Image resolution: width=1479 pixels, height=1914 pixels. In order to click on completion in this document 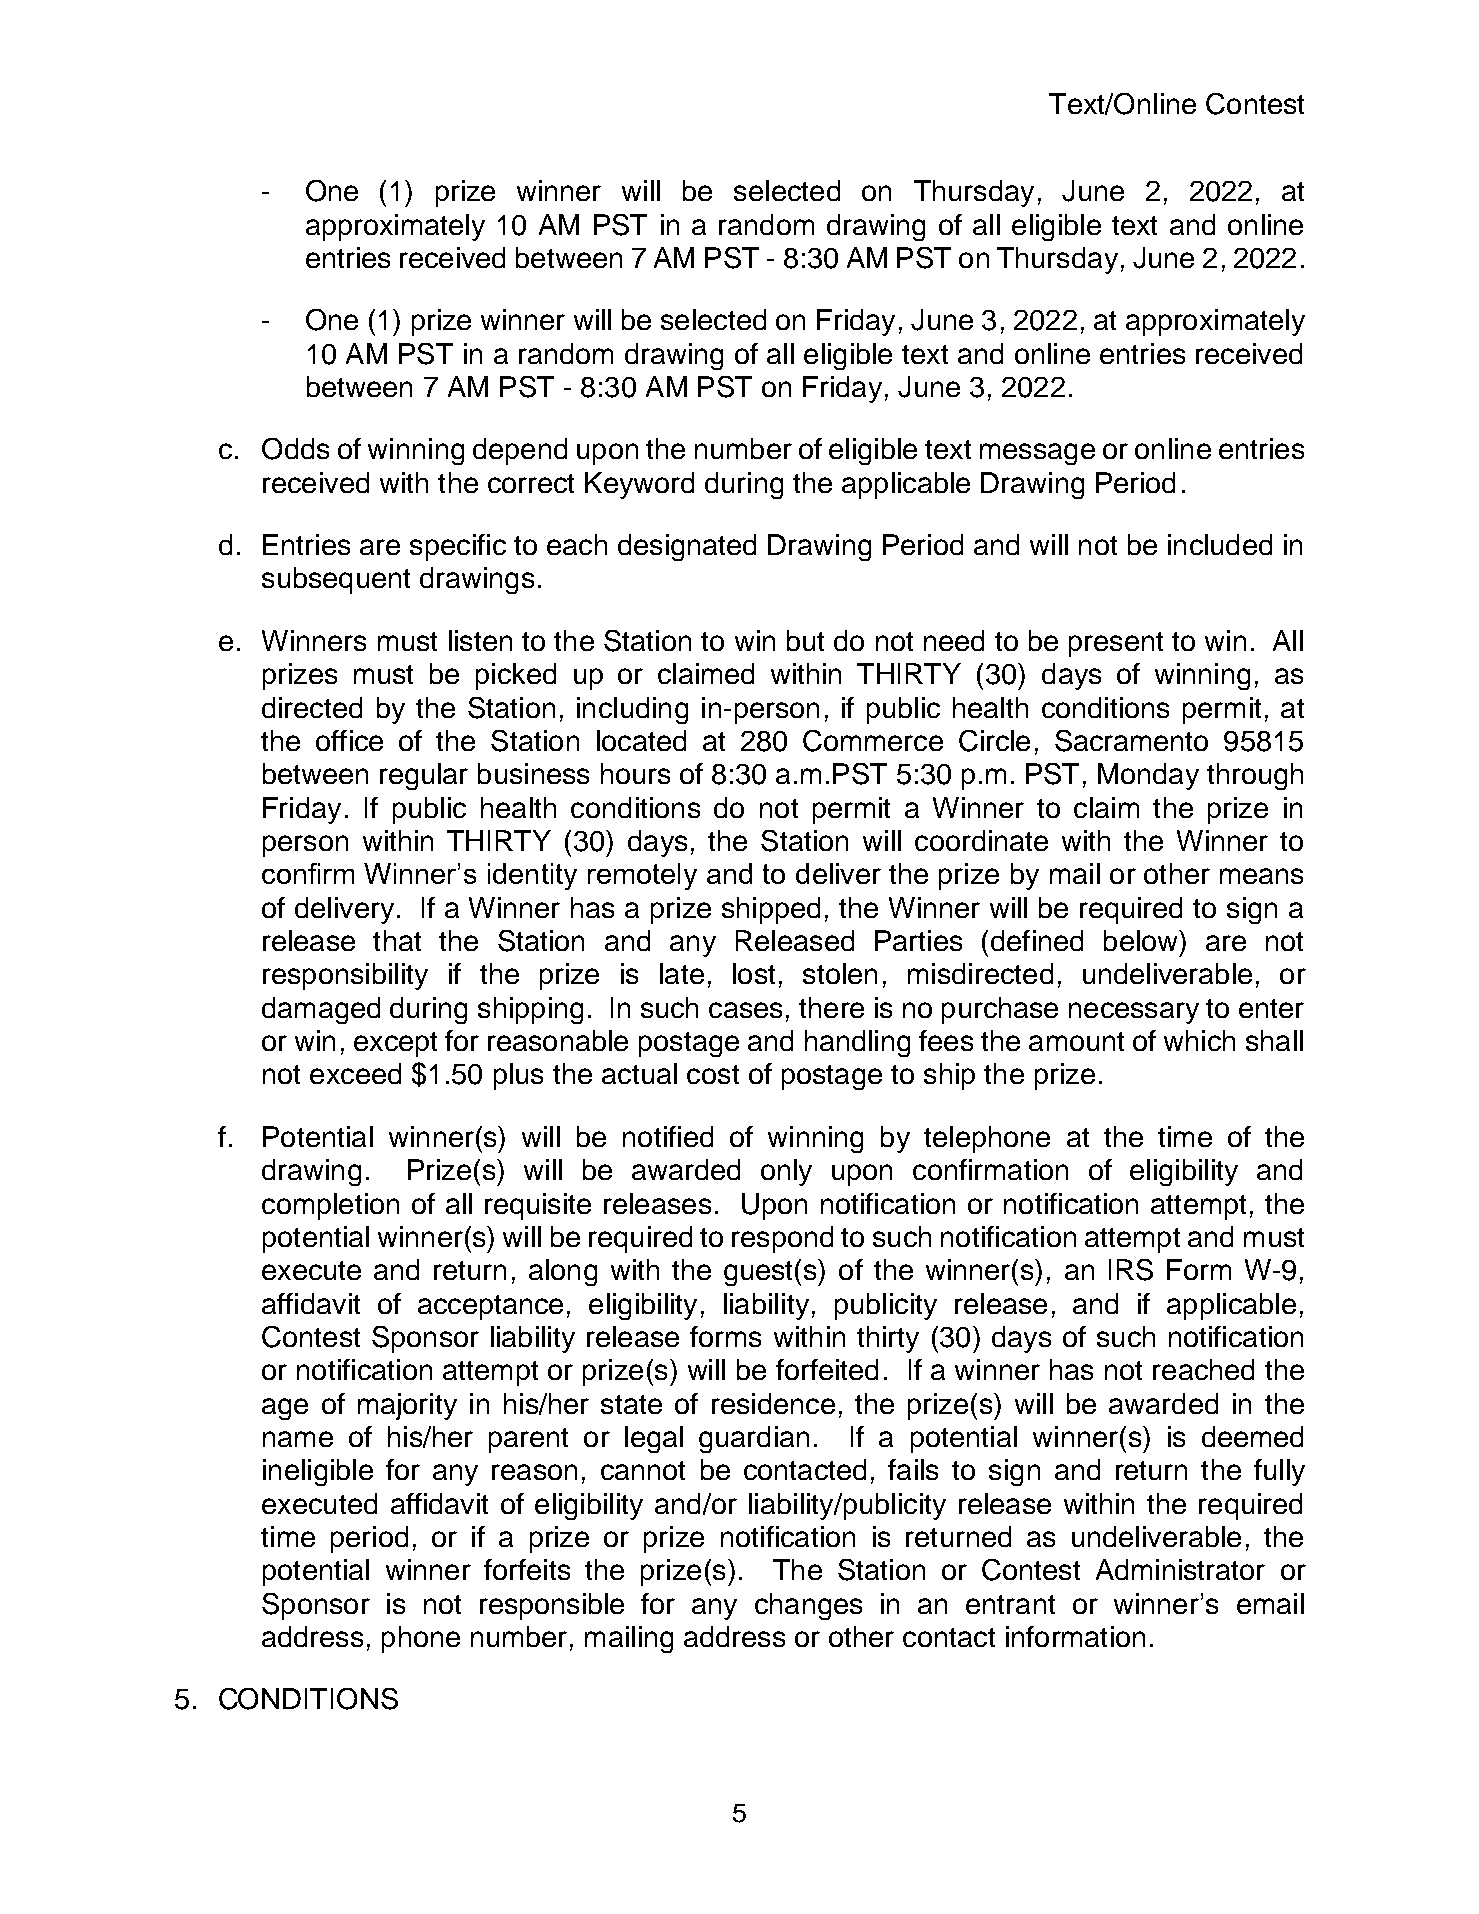, I will do `click(330, 1206)`.
